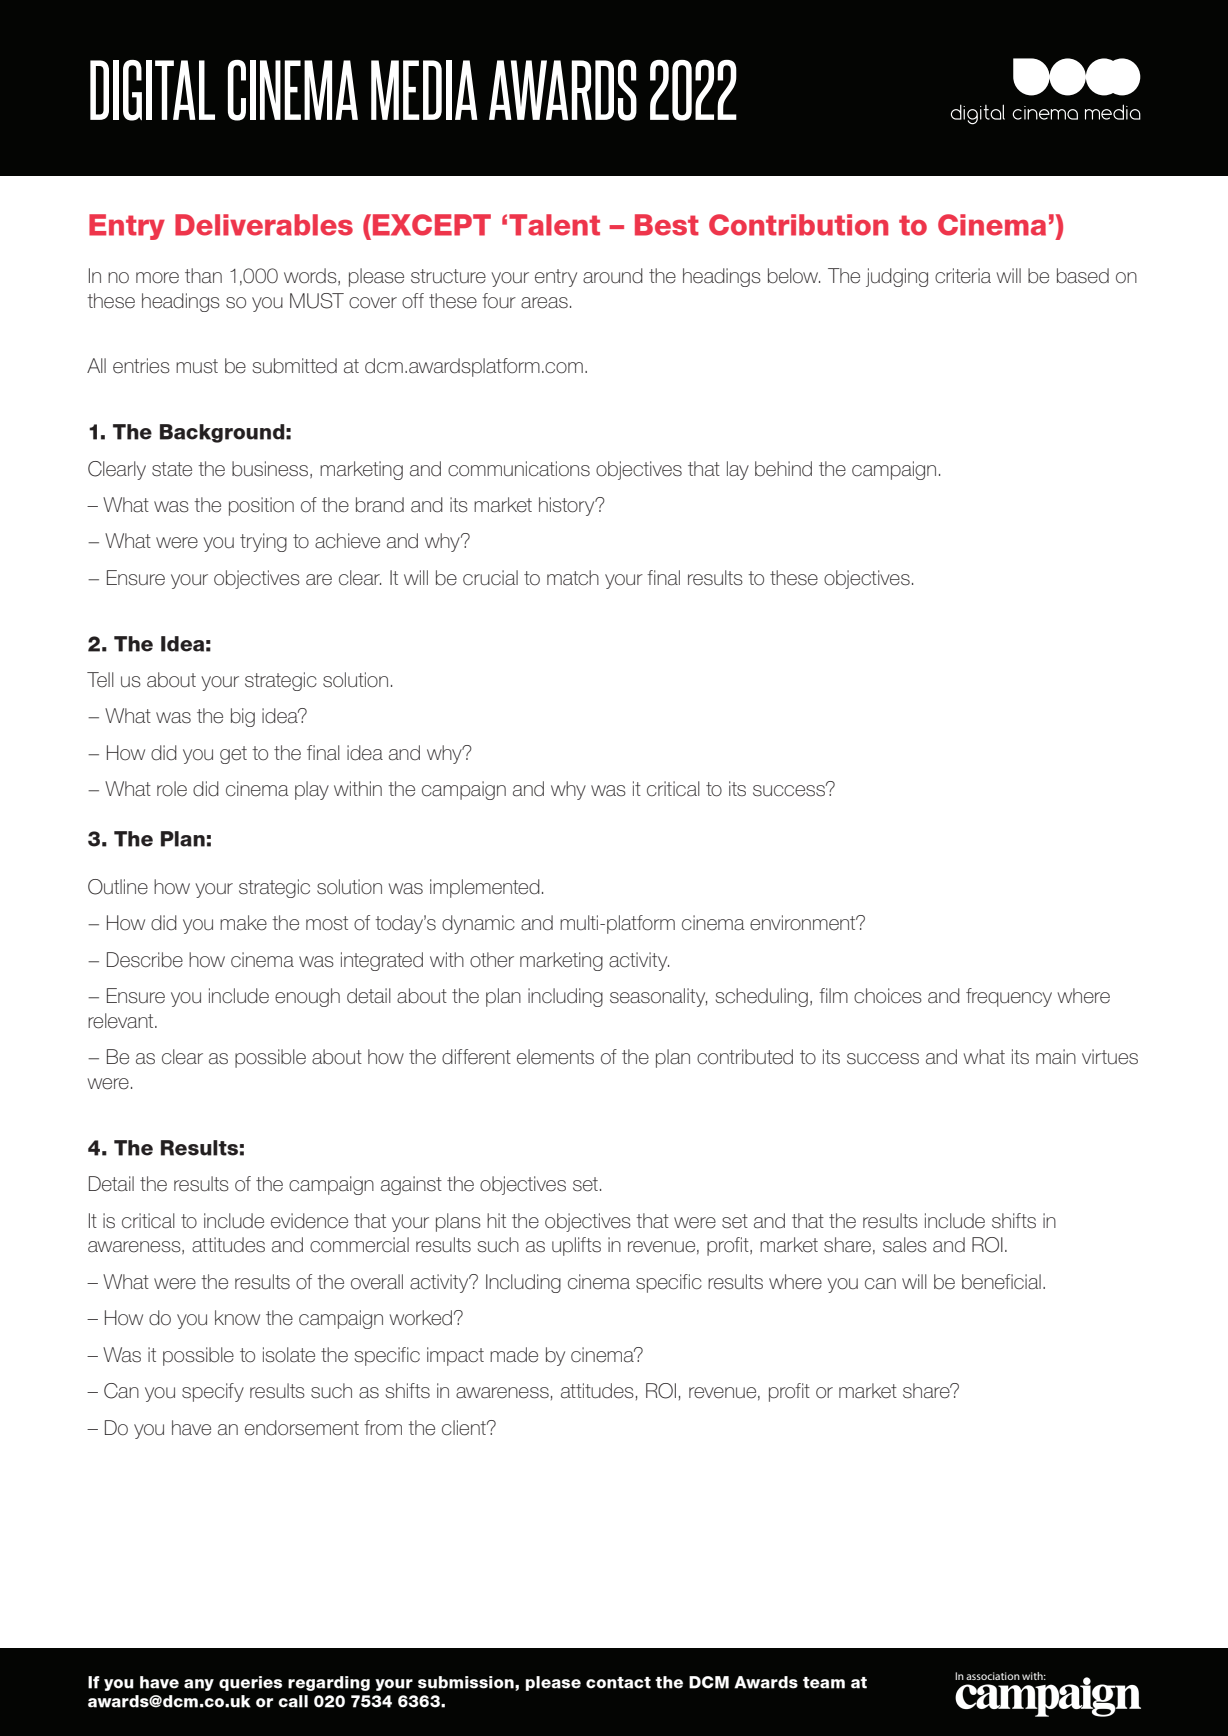  Describe the element at coordinates (199, 1685) in the screenshot. I see `any` at that location.
